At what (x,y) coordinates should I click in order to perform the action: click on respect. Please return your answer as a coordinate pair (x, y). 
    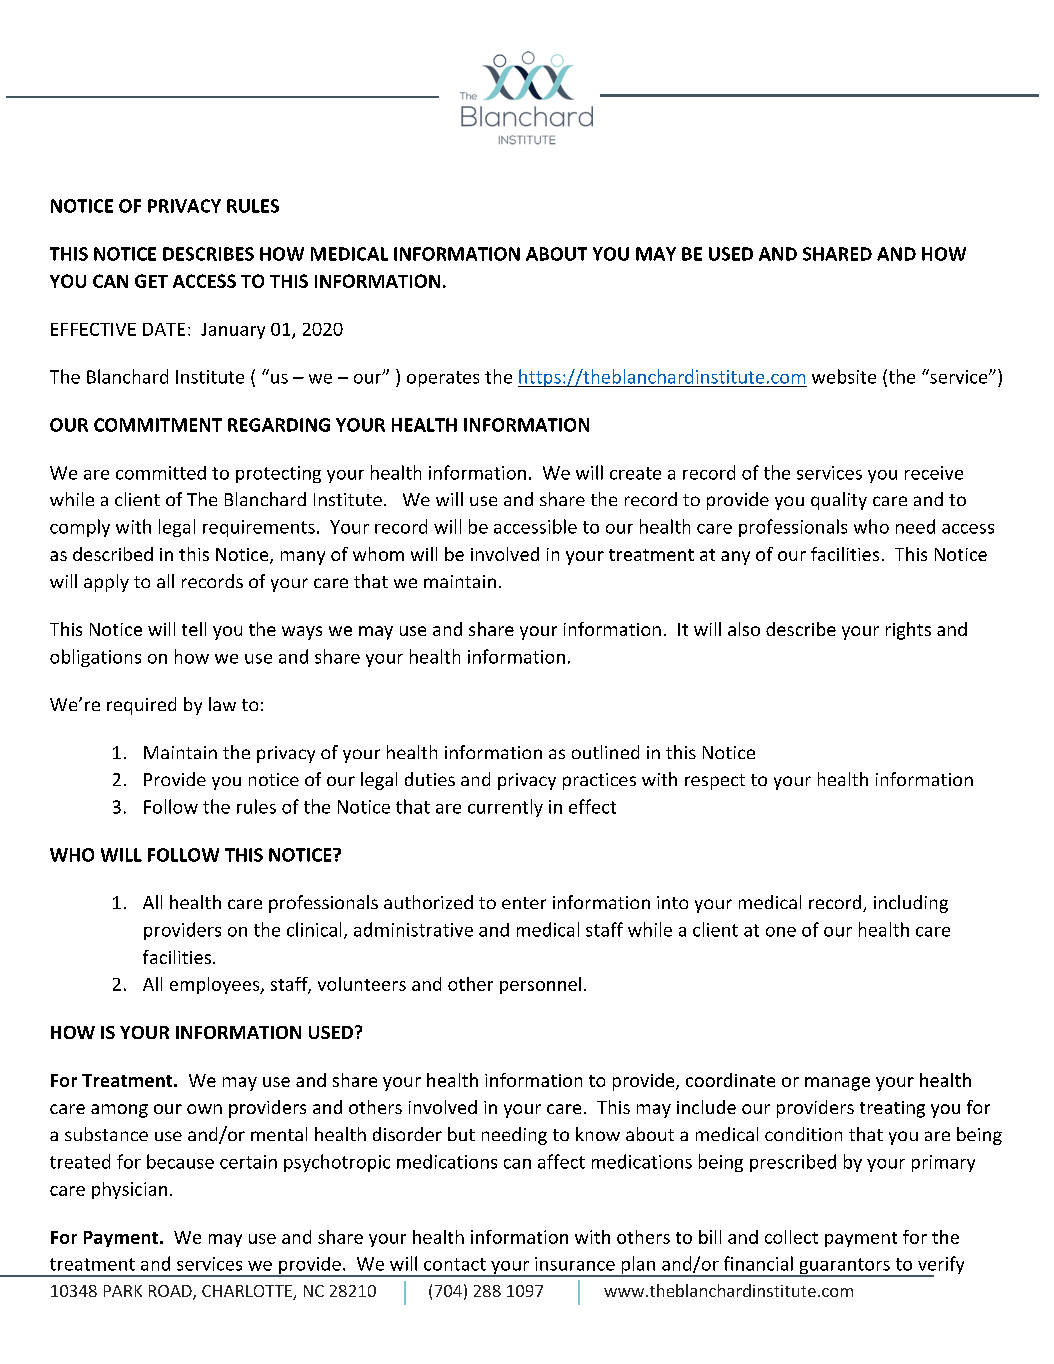
    Looking at the image, I should click on (715, 782).
